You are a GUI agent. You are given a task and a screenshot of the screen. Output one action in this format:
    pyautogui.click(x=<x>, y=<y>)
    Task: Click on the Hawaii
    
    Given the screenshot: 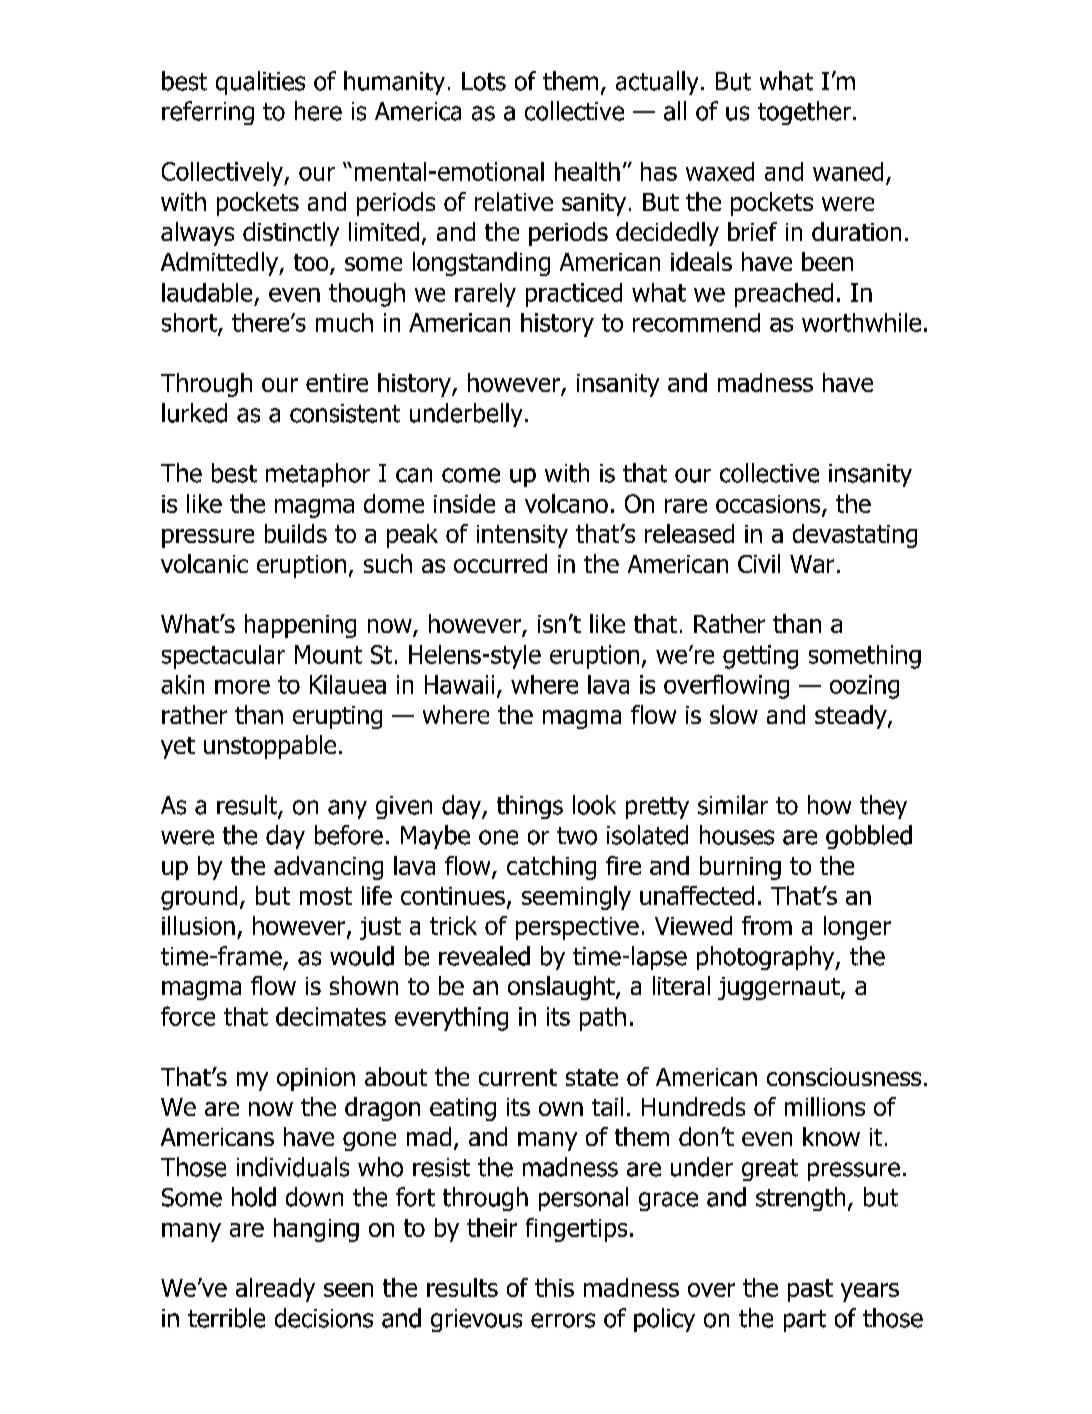 What is the action you would take?
    pyautogui.click(x=459, y=684)
